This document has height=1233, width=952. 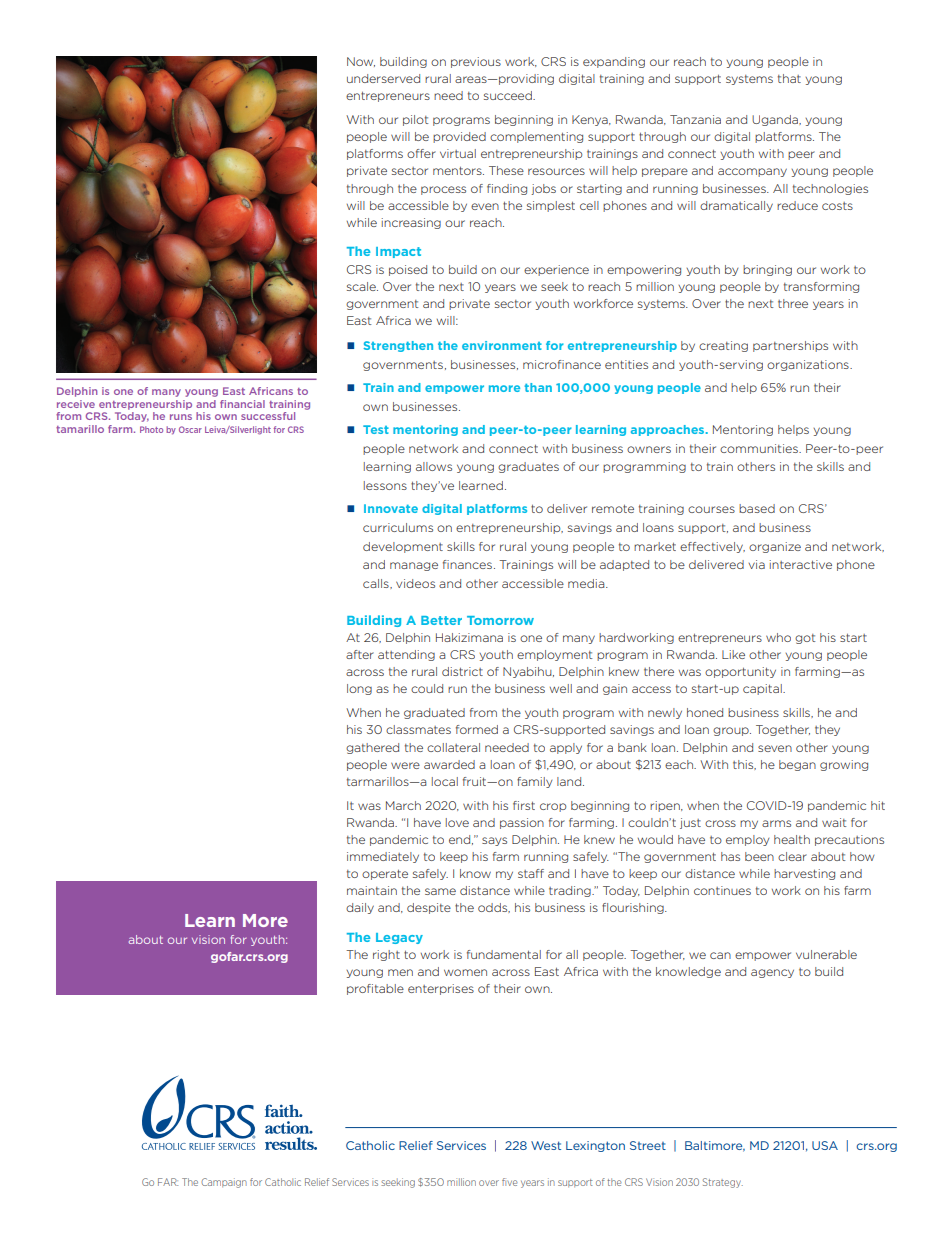 What do you see at coordinates (434, 466) in the document?
I see `allows` at bounding box center [434, 466].
